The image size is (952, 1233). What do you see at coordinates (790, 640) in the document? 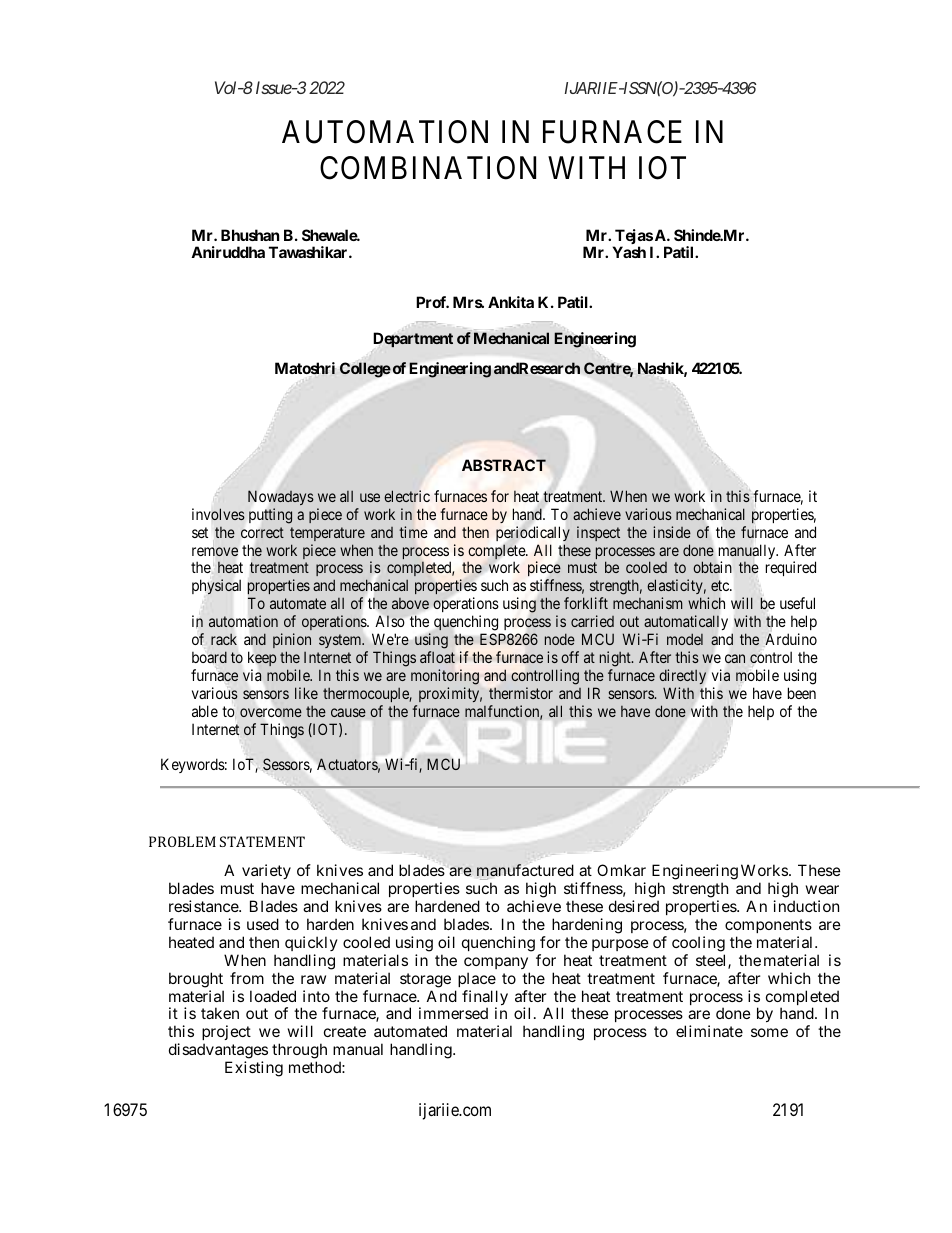
I see `Arduino` at bounding box center [790, 640].
